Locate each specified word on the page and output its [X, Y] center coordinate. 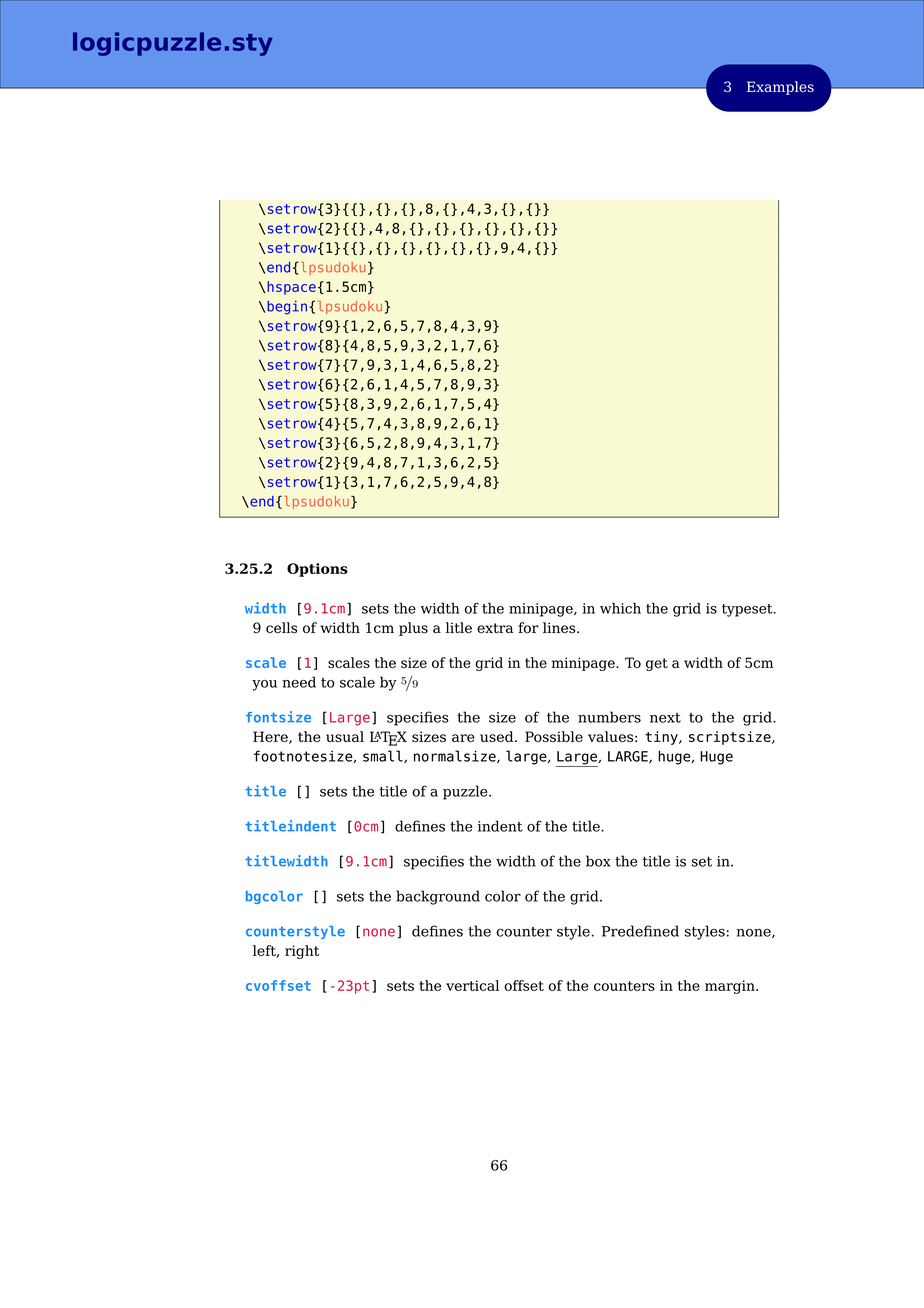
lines [560, 628]
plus [413, 629]
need [299, 682]
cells [281, 628]
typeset [748, 610]
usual [345, 736]
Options [317, 570]
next [665, 718]
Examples [780, 88]
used [498, 736]
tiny [662, 738]
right [302, 952]
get [657, 664]
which [620, 608]
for [528, 628]
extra [495, 628]
